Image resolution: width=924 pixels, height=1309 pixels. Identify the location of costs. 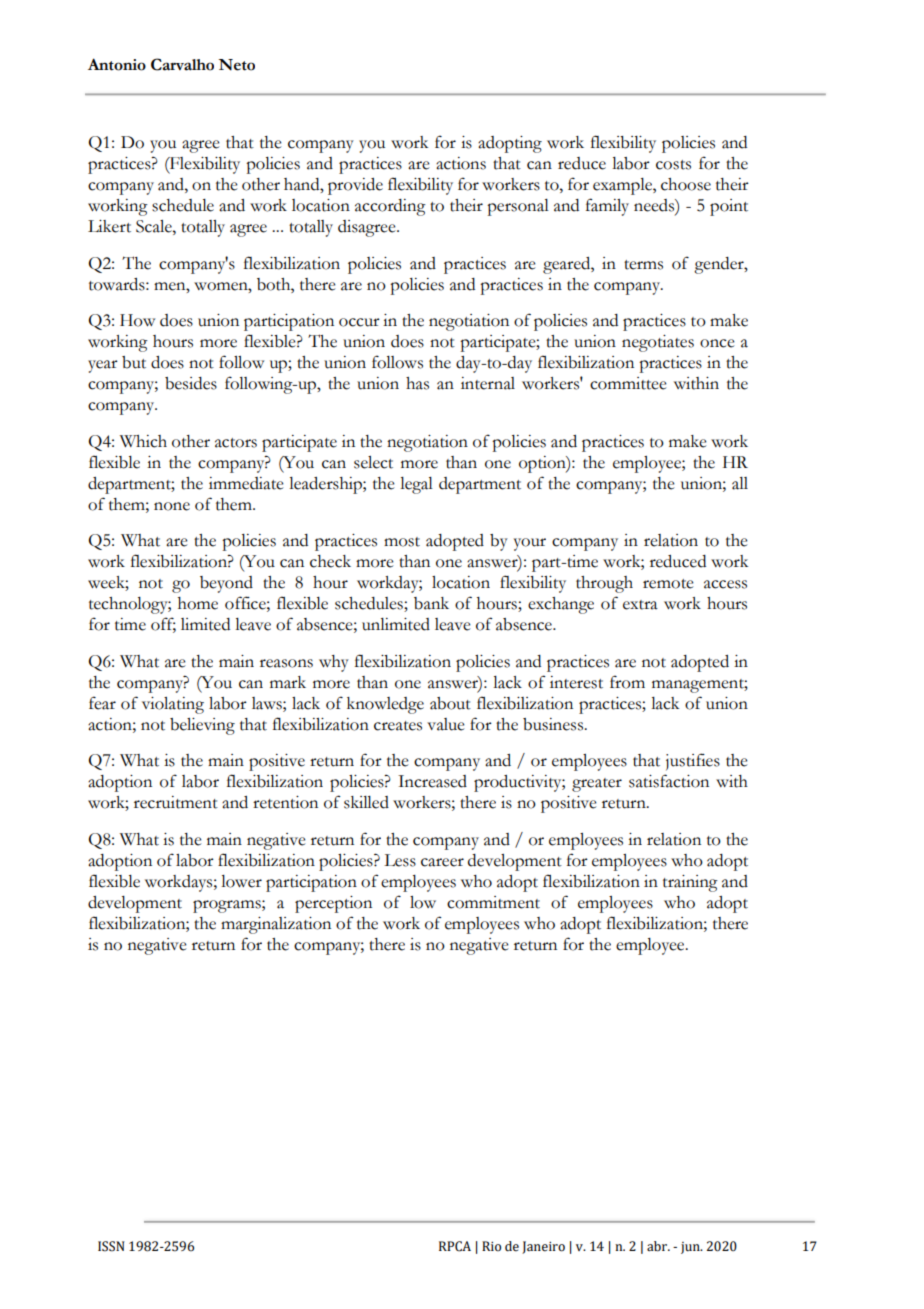
(673, 165).
